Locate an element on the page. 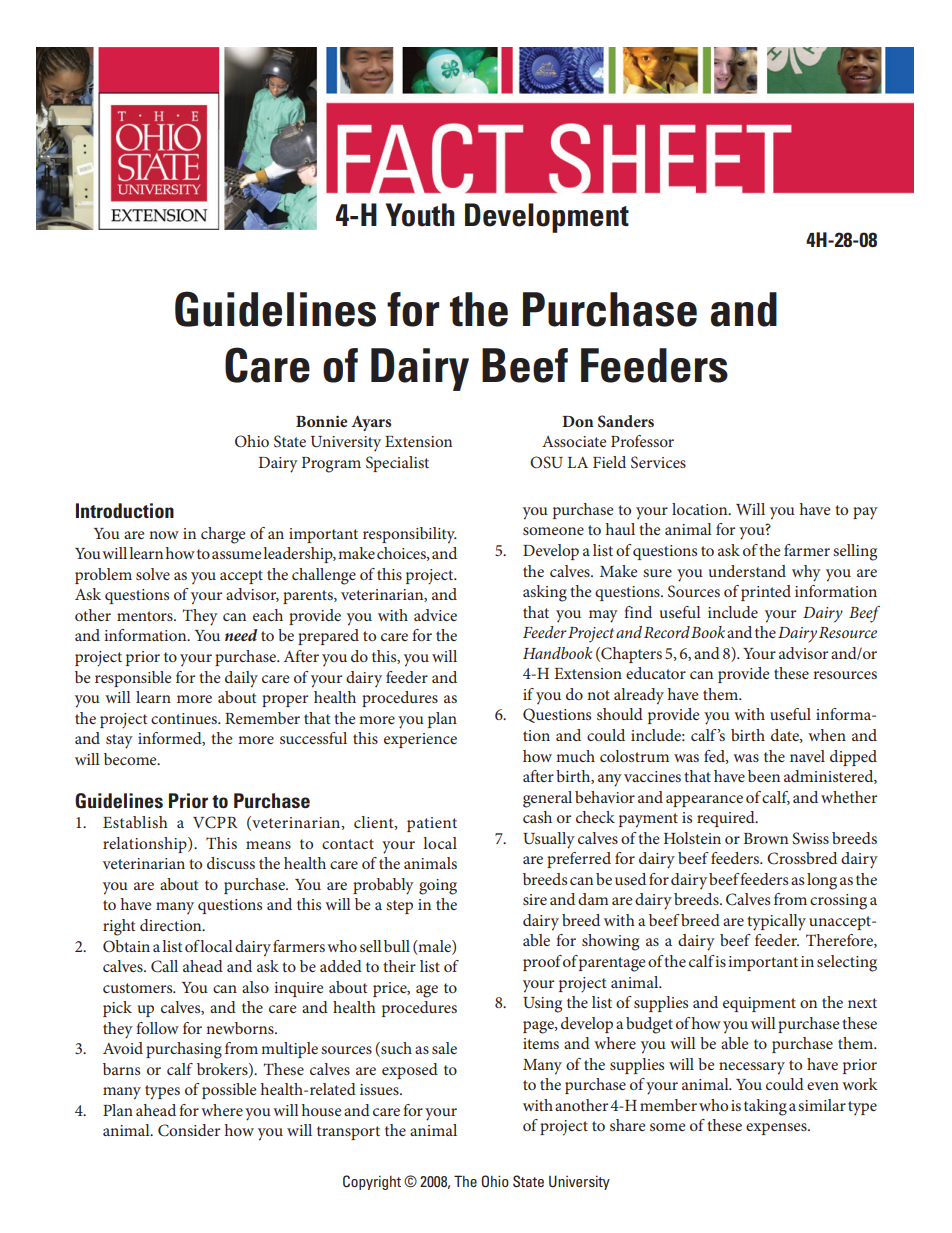 The image size is (952, 1233). now is located at coordinates (164, 535).
